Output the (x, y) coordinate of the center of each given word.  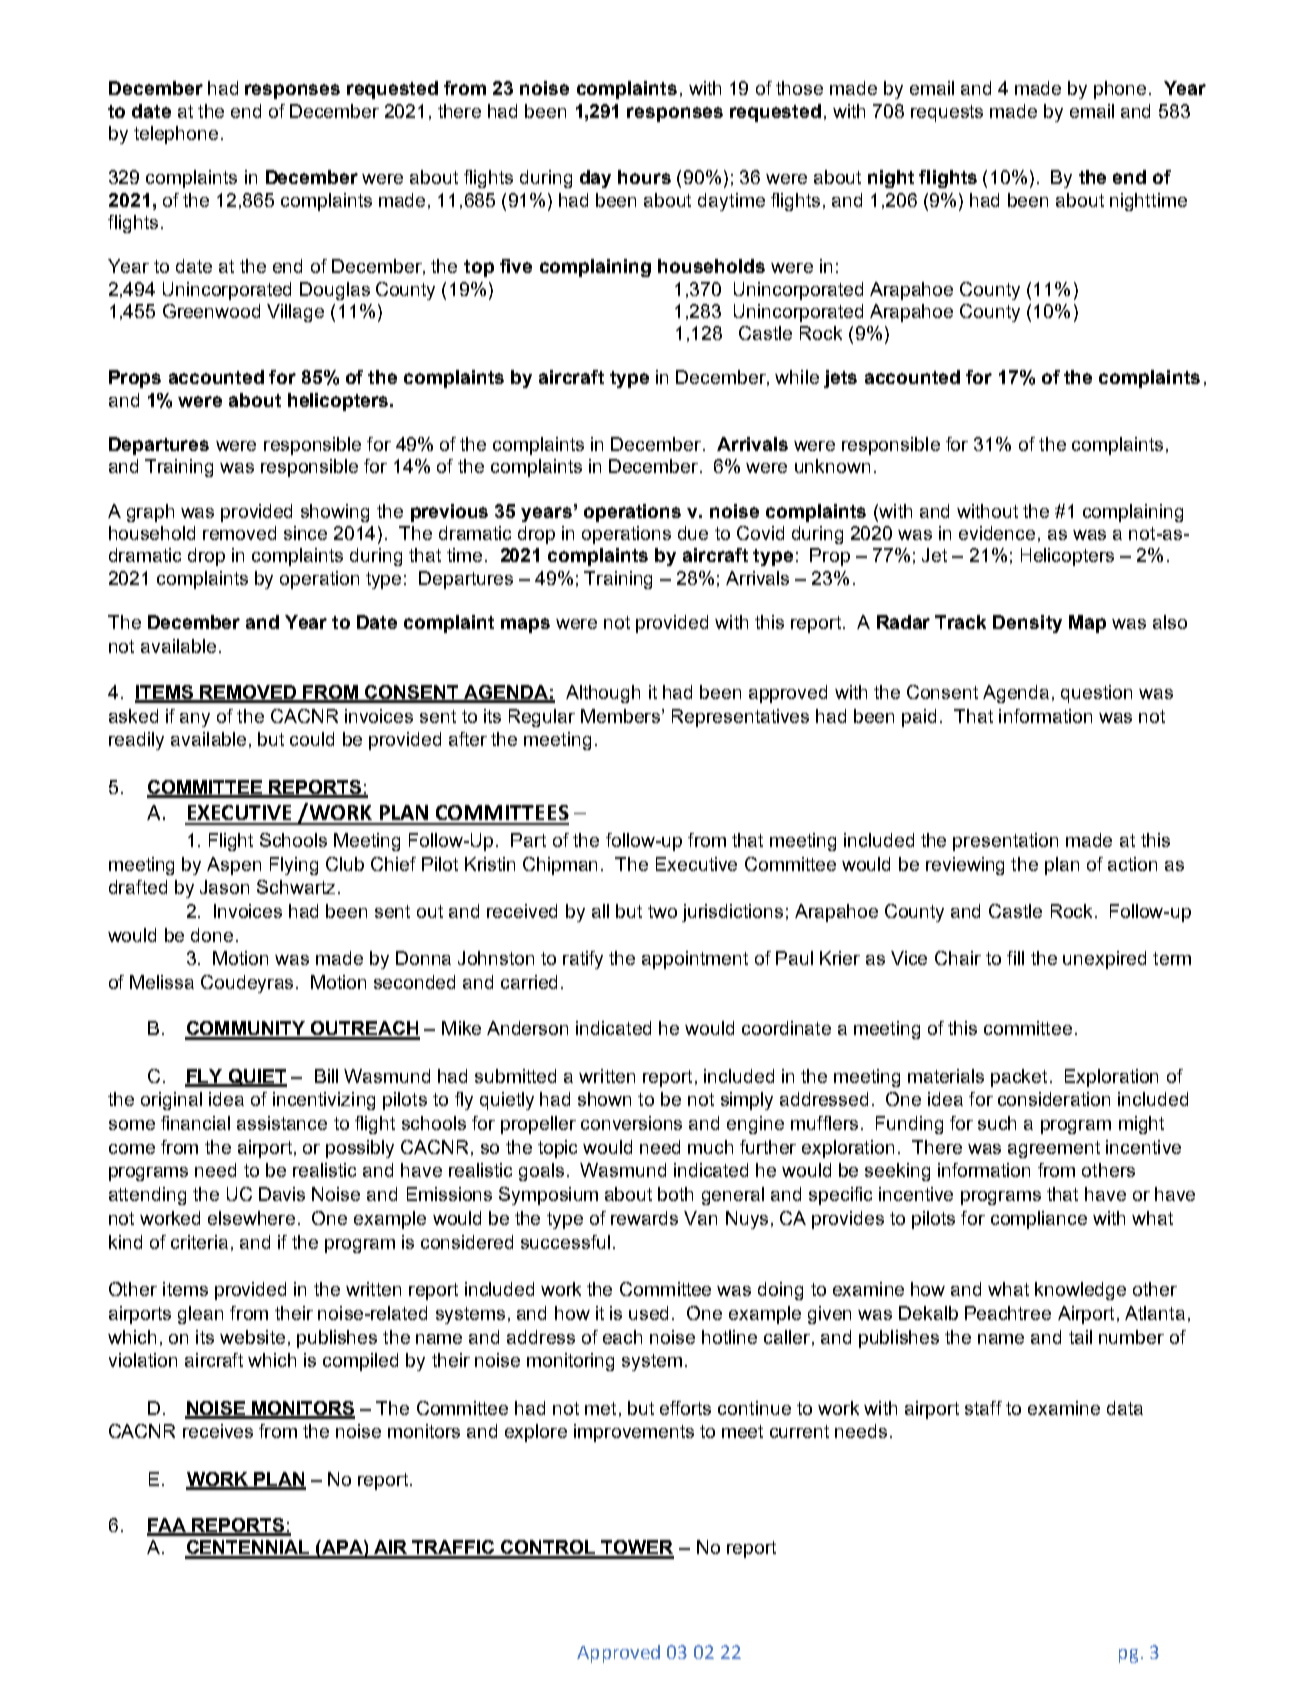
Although (603, 694)
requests (947, 113)
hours (644, 177)
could (312, 739)
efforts (685, 1408)
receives (218, 1431)
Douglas (335, 291)
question (1096, 694)
